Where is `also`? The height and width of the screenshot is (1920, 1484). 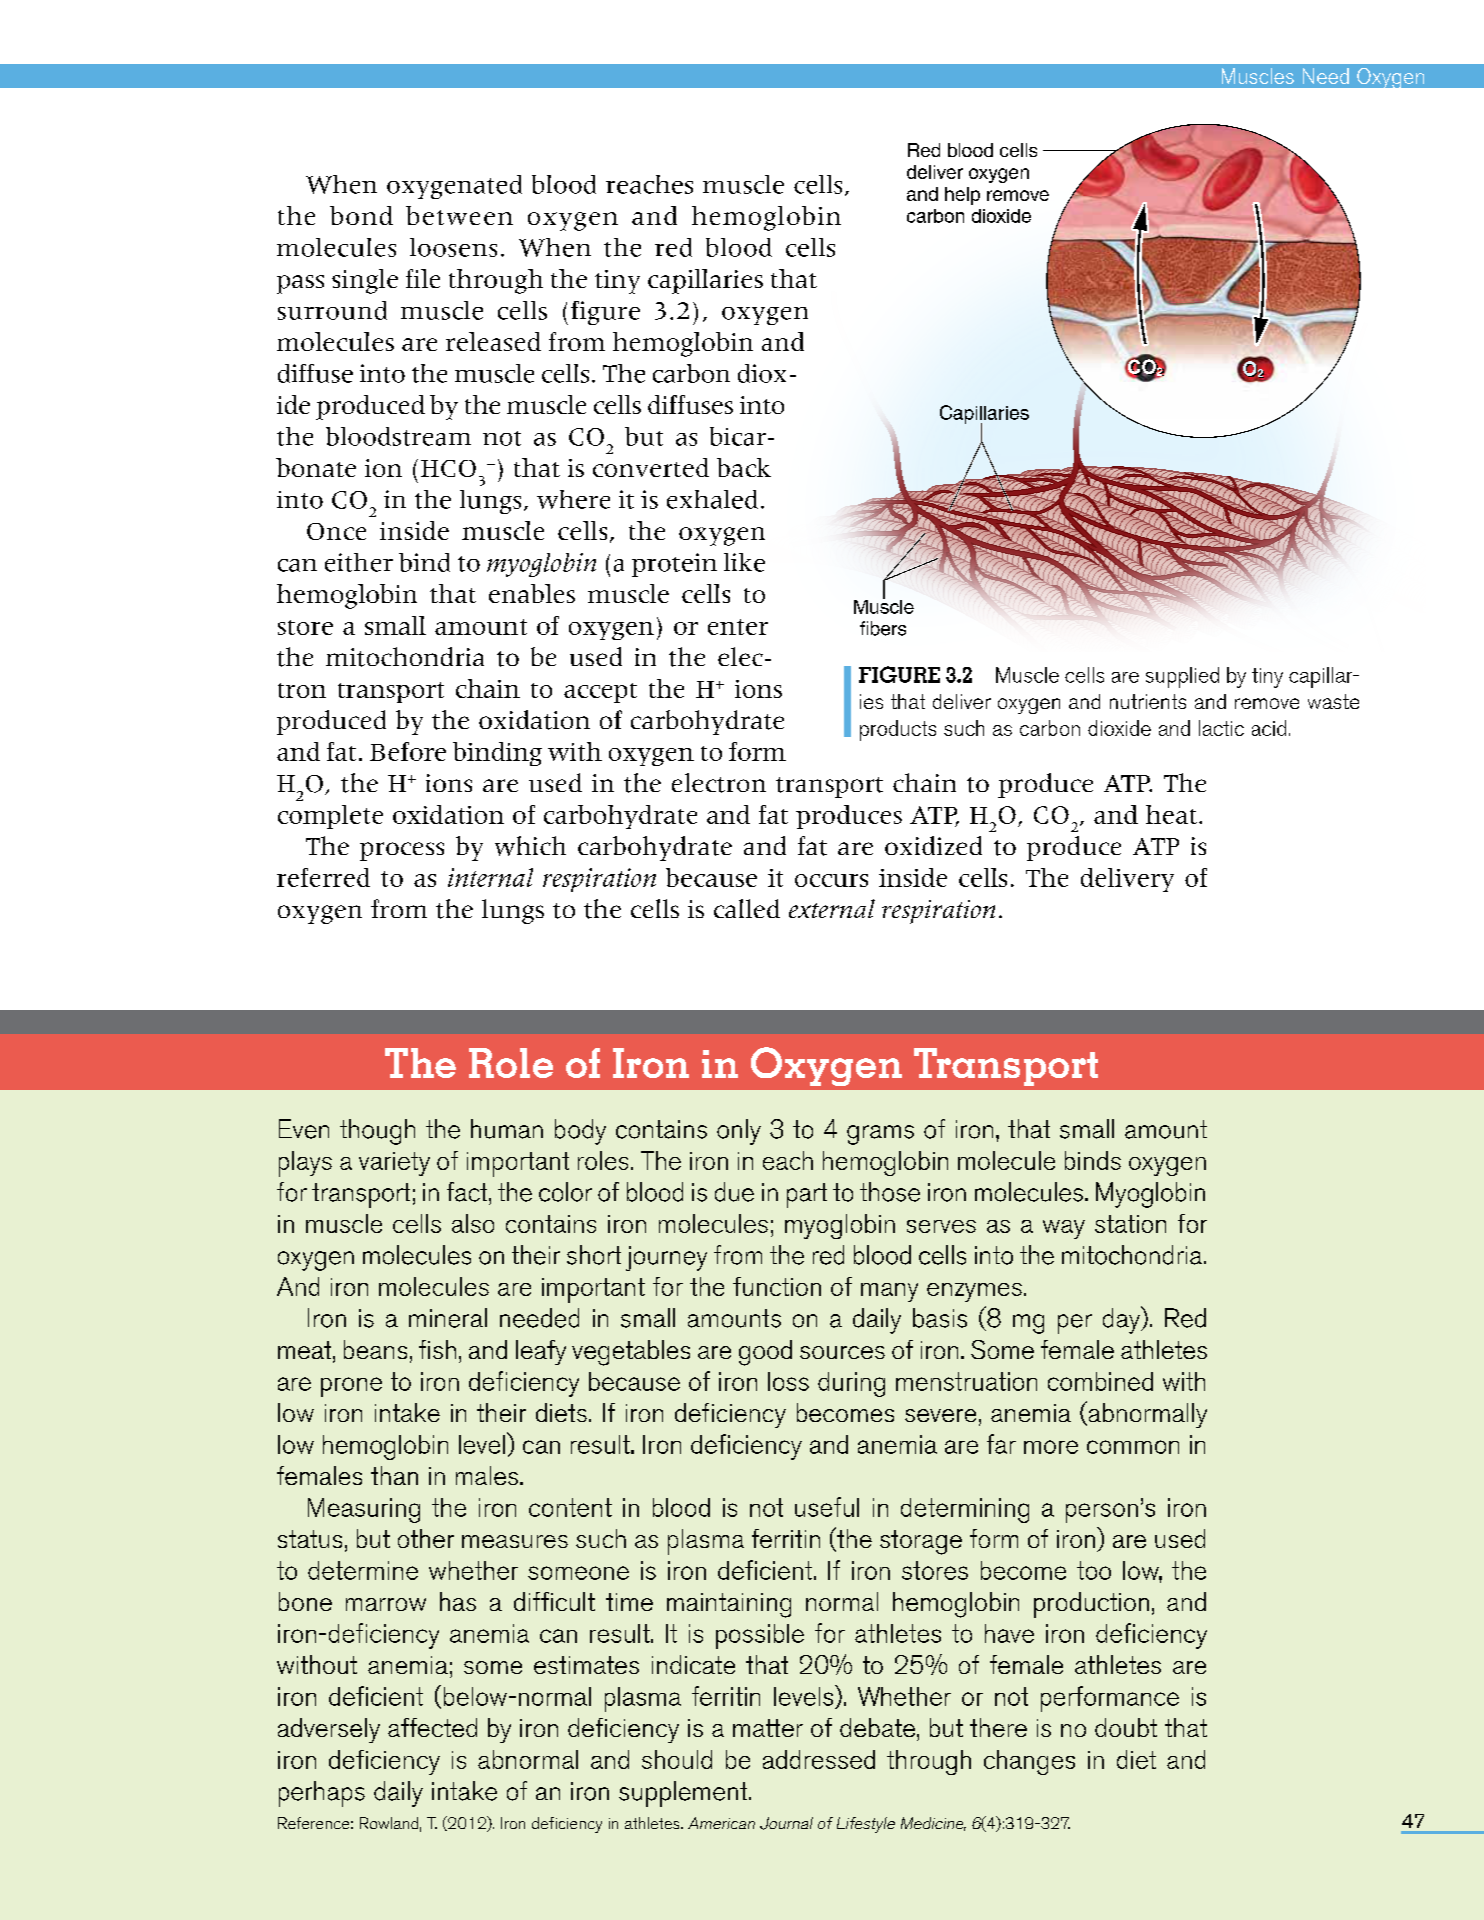
also is located at coordinates (473, 1223).
